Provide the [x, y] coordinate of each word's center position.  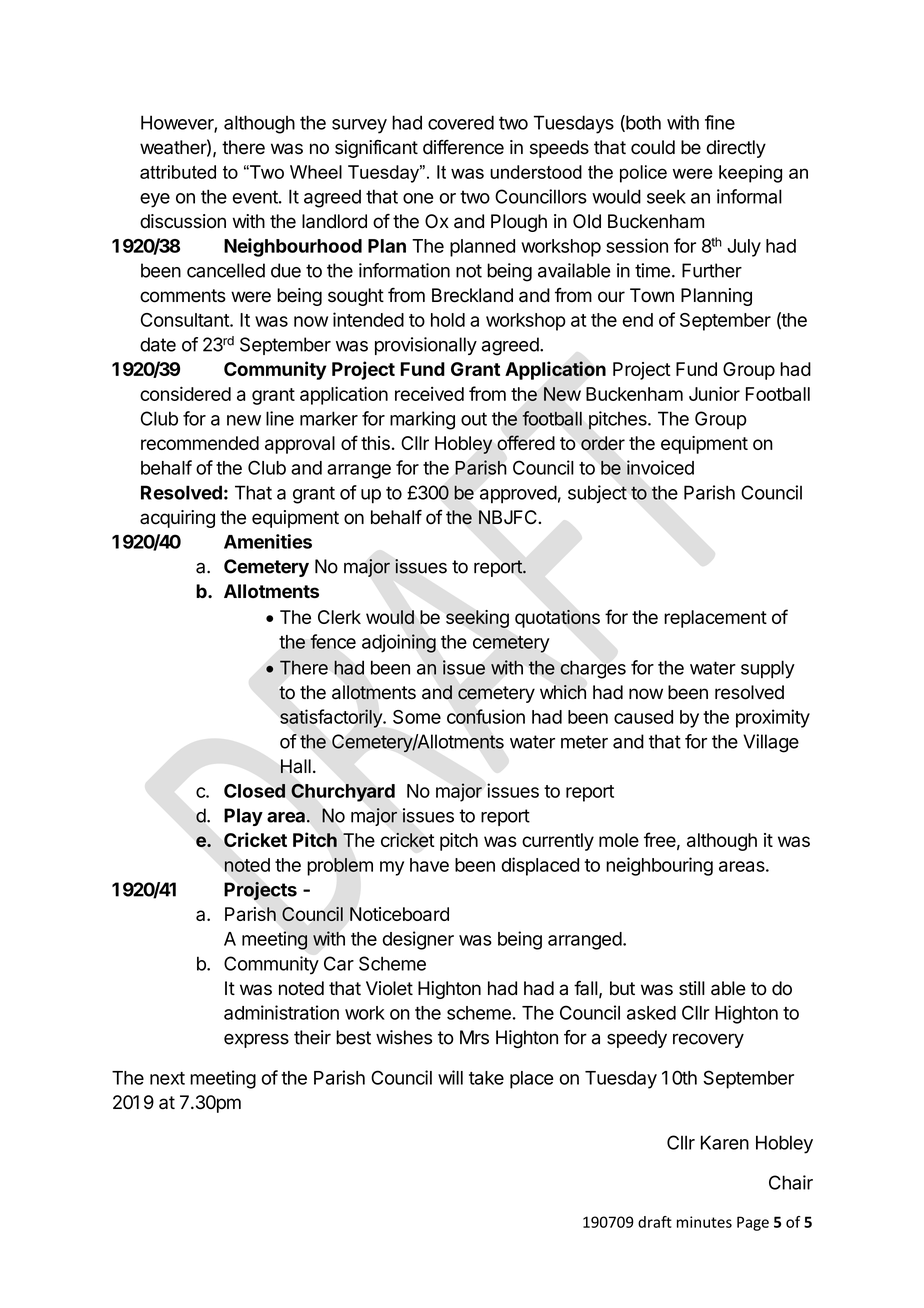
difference [463, 147]
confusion [486, 716]
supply [768, 669]
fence [333, 641]
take [486, 1078]
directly [736, 149]
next [167, 1078]
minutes [704, 1222]
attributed [178, 172]
